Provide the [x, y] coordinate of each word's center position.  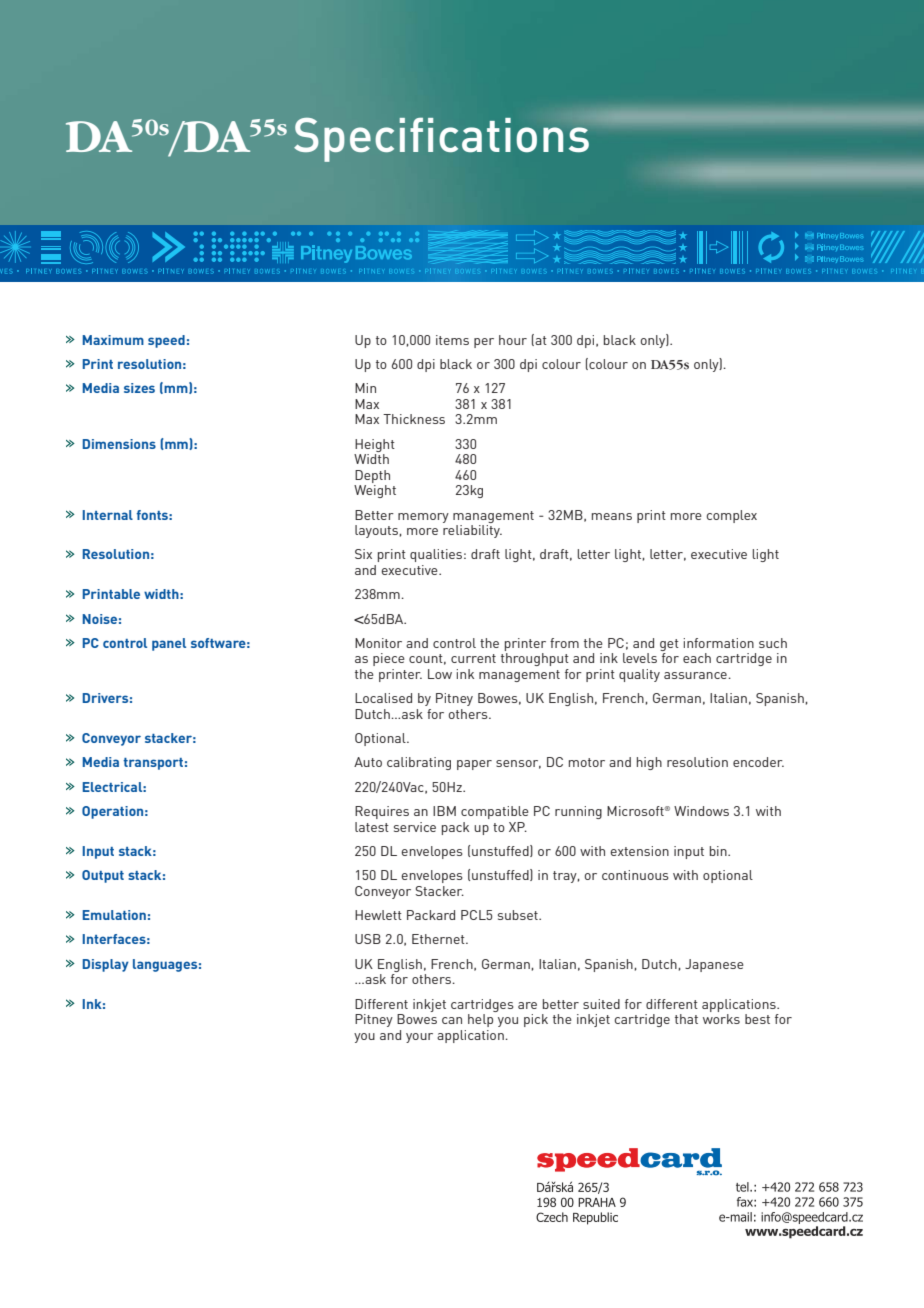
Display [106, 965]
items [452, 340]
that [686, 1019]
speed [166, 341]
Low [440, 674]
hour [513, 340]
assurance [696, 675]
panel [169, 644]
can [452, 1020]
